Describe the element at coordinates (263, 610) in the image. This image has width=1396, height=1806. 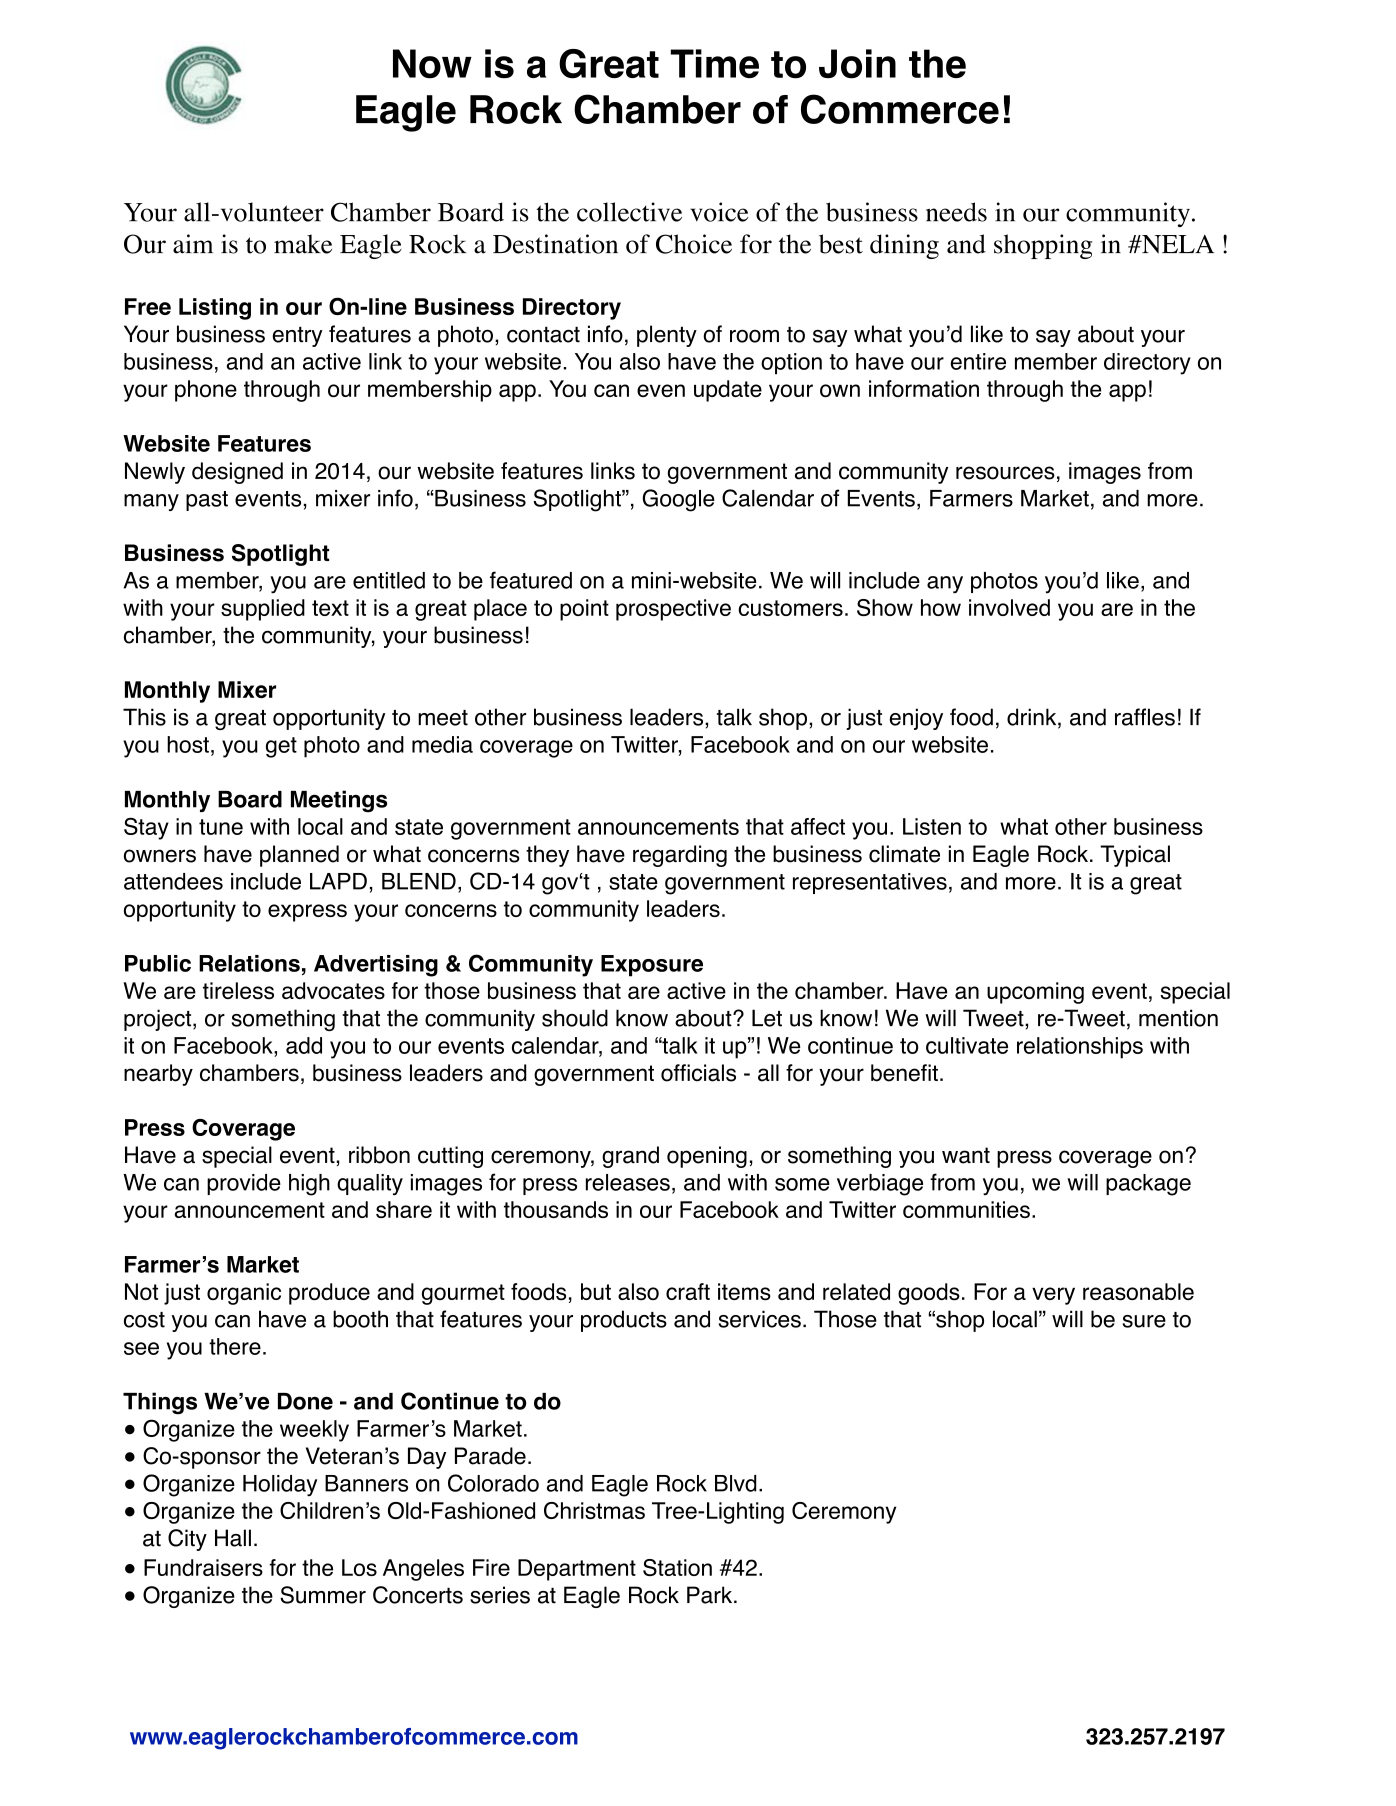
I see `supplied` at that location.
